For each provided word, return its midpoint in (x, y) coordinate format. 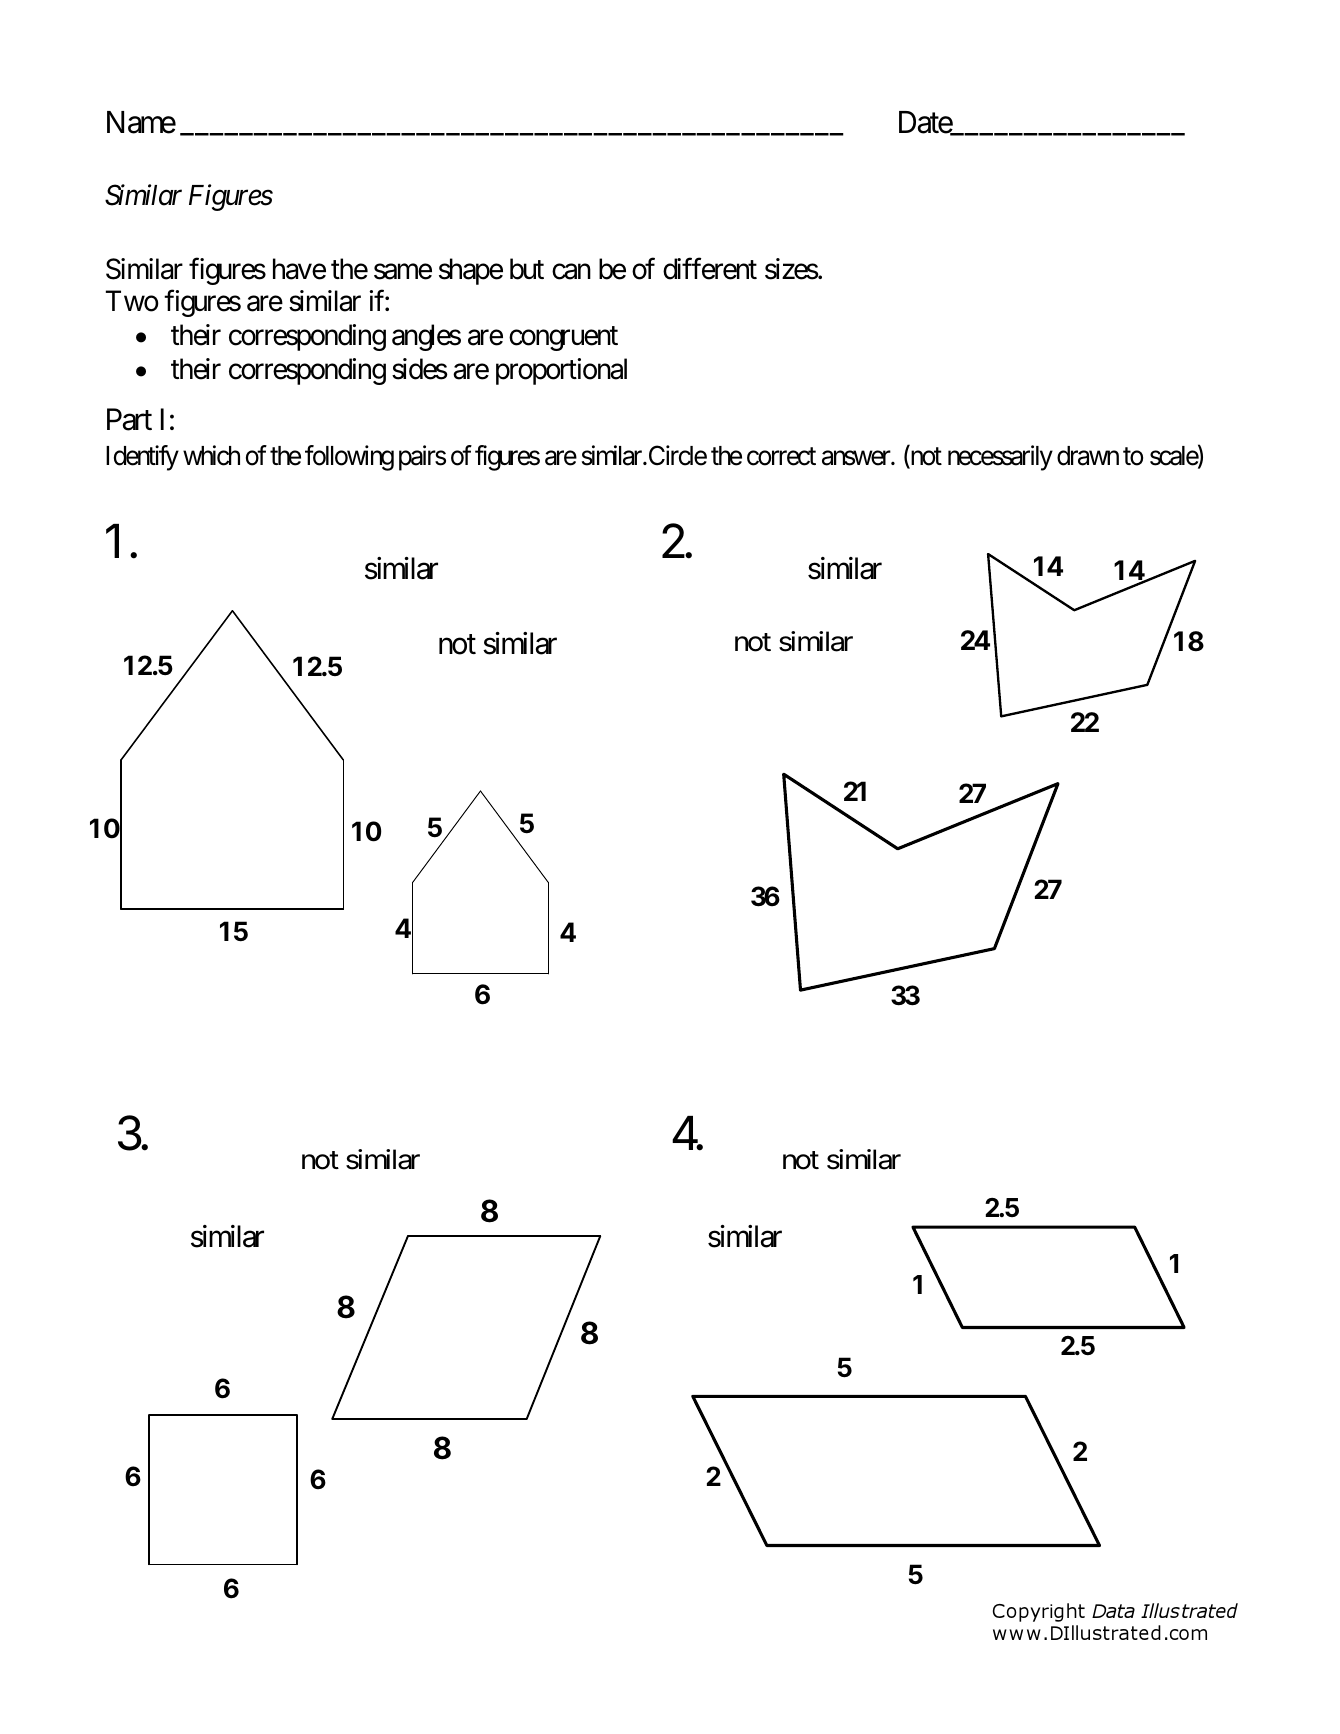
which (211, 455)
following (349, 458)
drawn (1088, 456)
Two (132, 301)
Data (1113, 1611)
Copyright (1039, 1612)
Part (129, 419)
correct (781, 457)
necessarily (1000, 458)
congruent (563, 339)
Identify (142, 458)
